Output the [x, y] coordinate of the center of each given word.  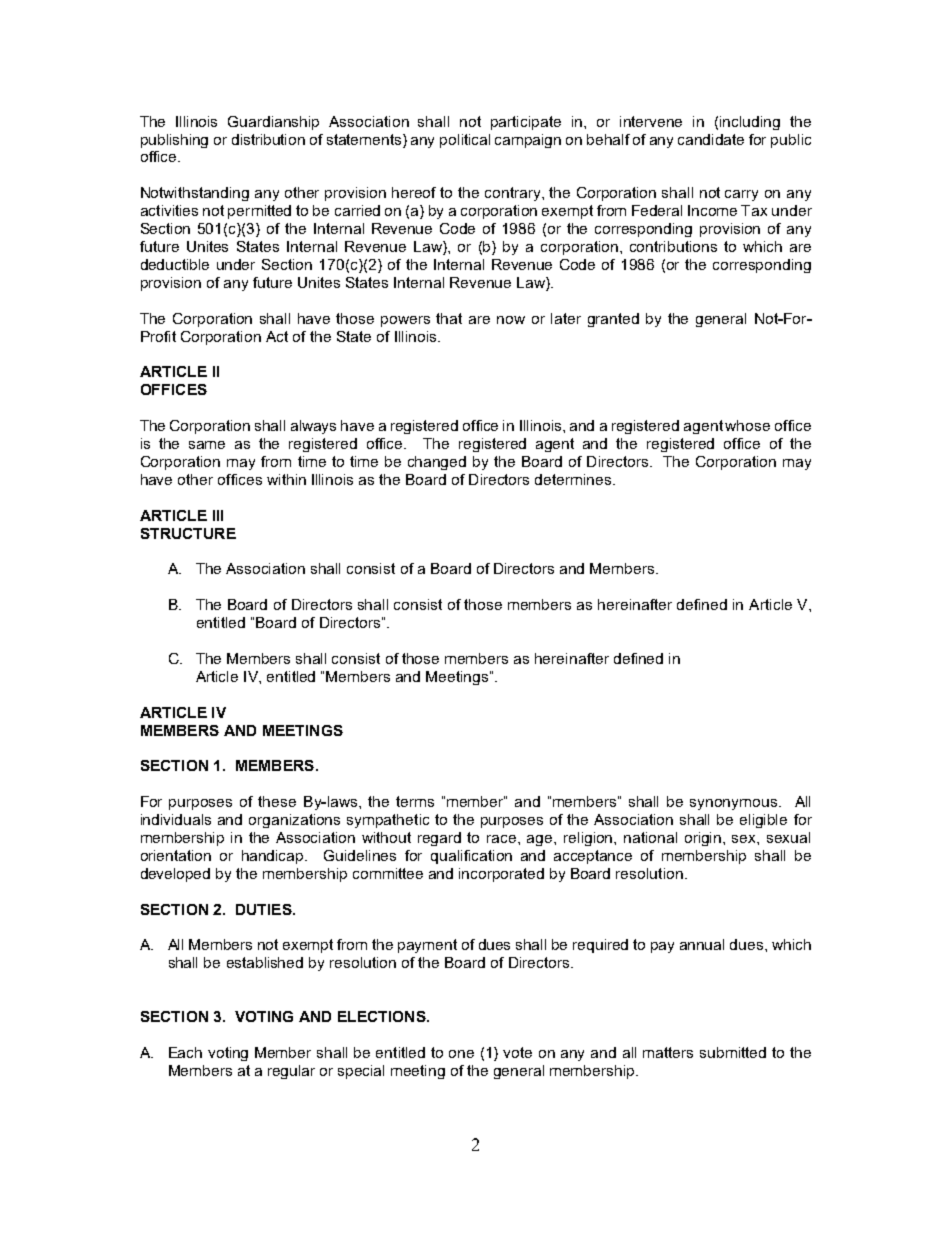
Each [185, 1052]
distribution [268, 139]
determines [574, 479]
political [465, 141]
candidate [711, 139]
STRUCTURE [188, 533]
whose [747, 425]
